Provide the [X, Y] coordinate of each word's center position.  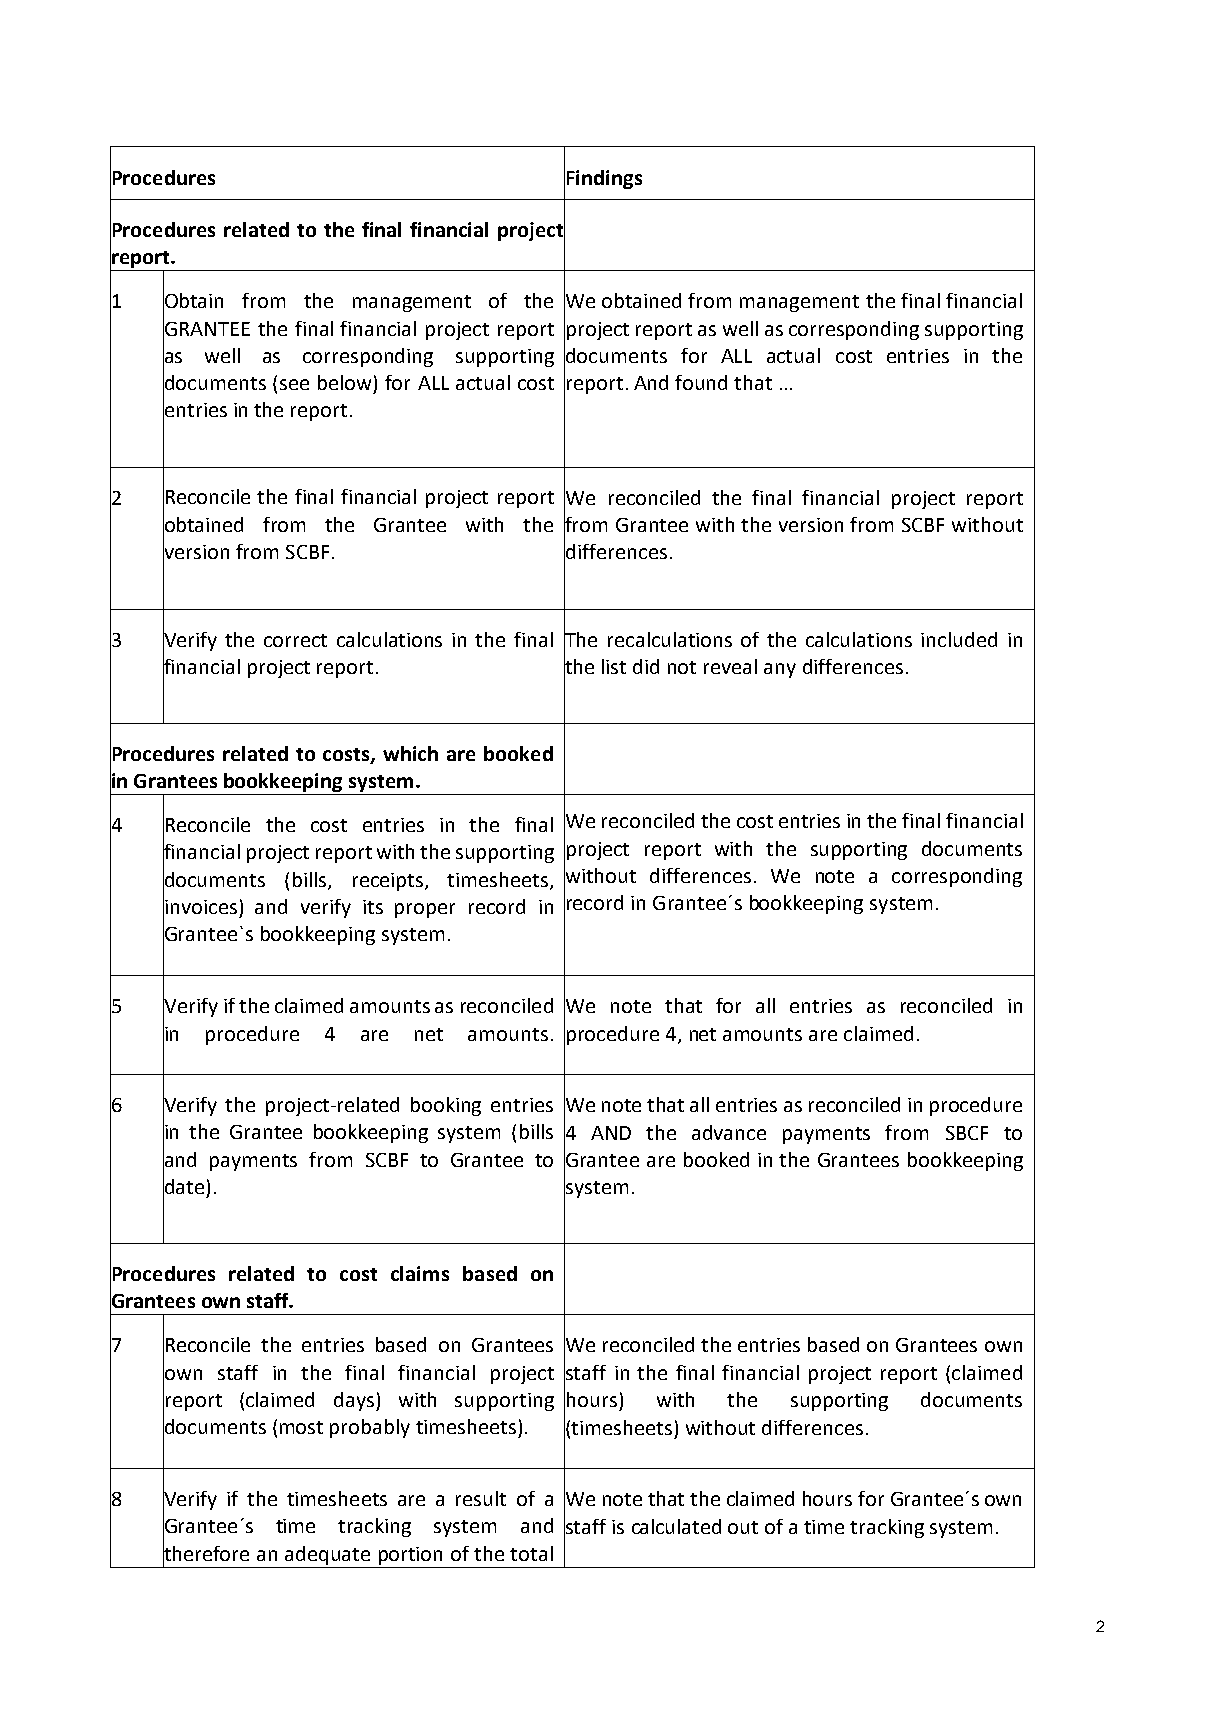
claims [420, 1273]
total [531, 1553]
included [959, 639]
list [614, 666]
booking [446, 1106]
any [780, 670]
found [701, 382]
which [410, 753]
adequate [327, 1555]
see [294, 384]
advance [729, 1132]
